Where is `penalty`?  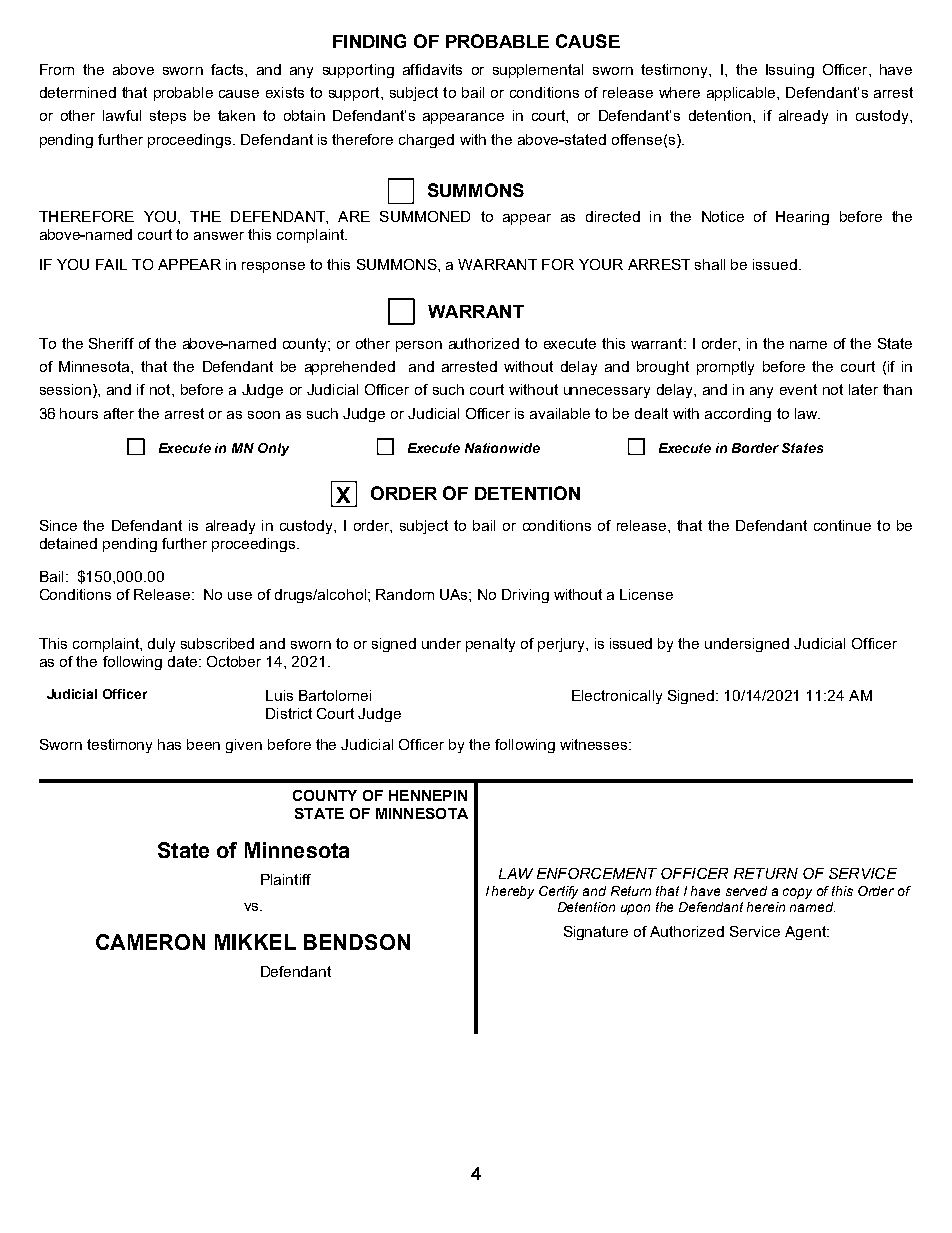
penalty is located at coordinates (490, 645).
